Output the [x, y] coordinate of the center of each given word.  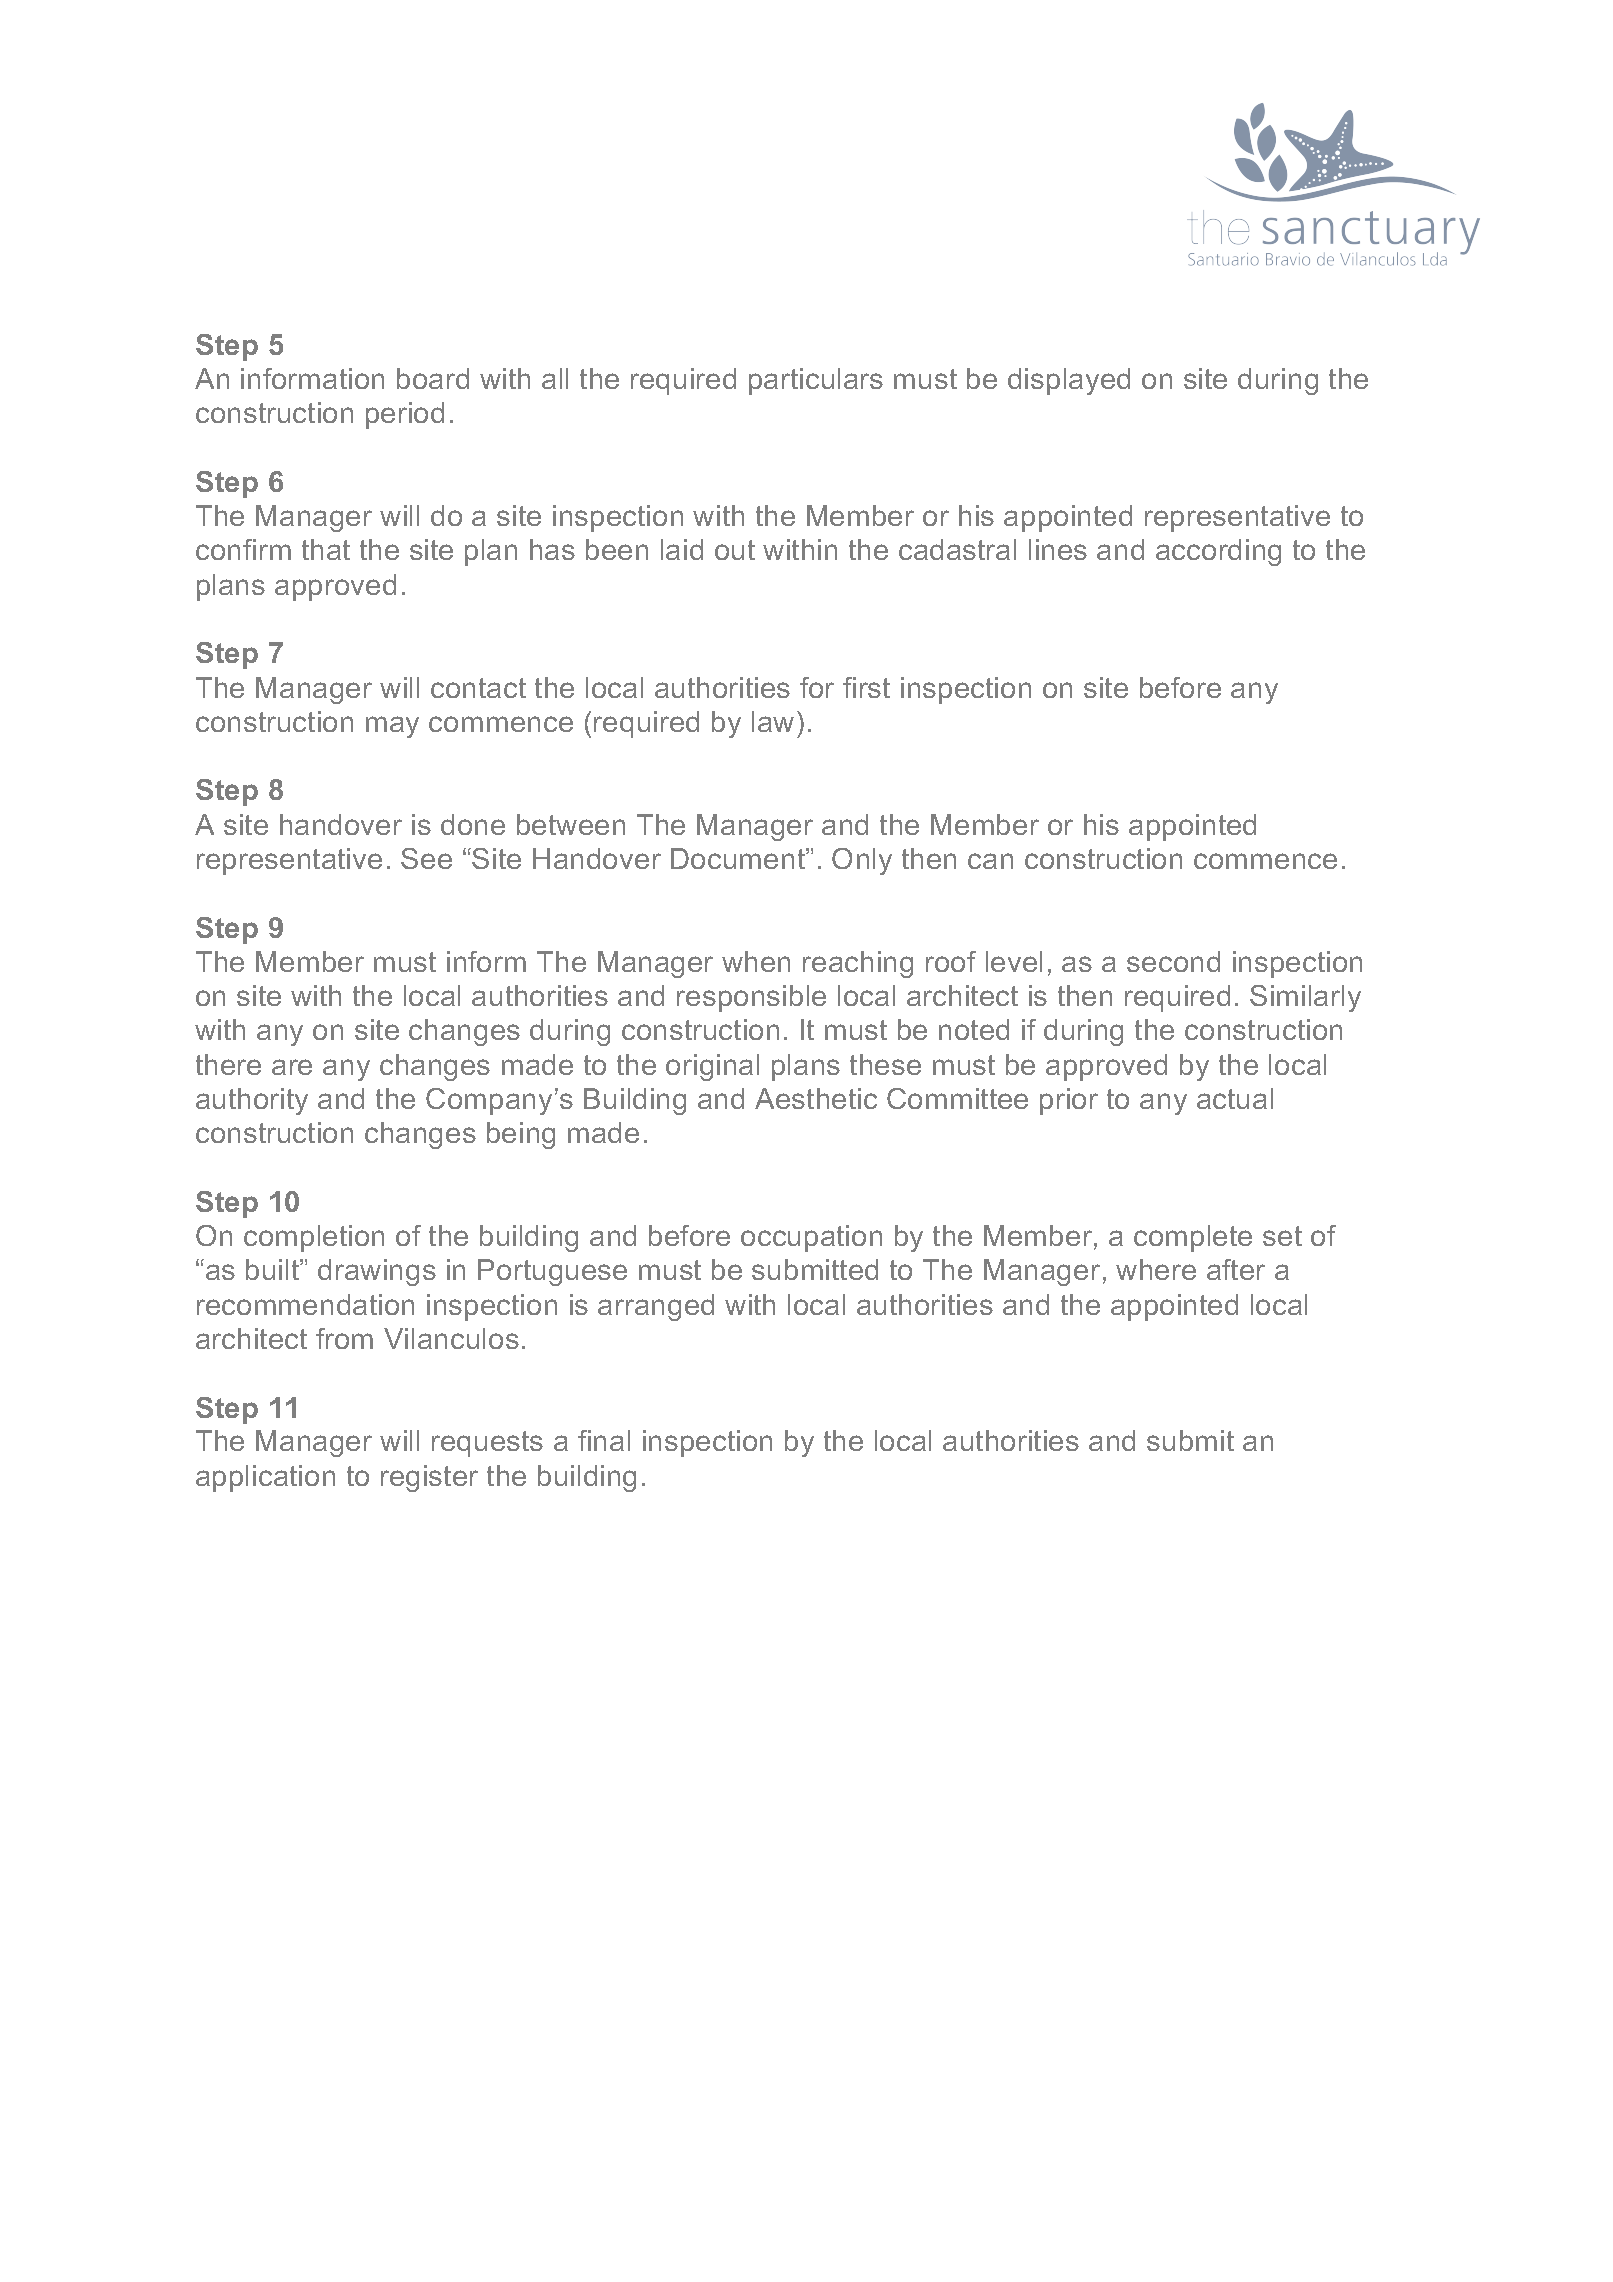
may [392, 727]
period [405, 415]
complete [1193, 1238]
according [1218, 552]
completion [314, 1238]
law [773, 721]
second [1173, 961]
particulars [816, 381]
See [426, 858]
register [429, 1478]
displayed [1069, 381]
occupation [811, 1238]
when [756, 961]
